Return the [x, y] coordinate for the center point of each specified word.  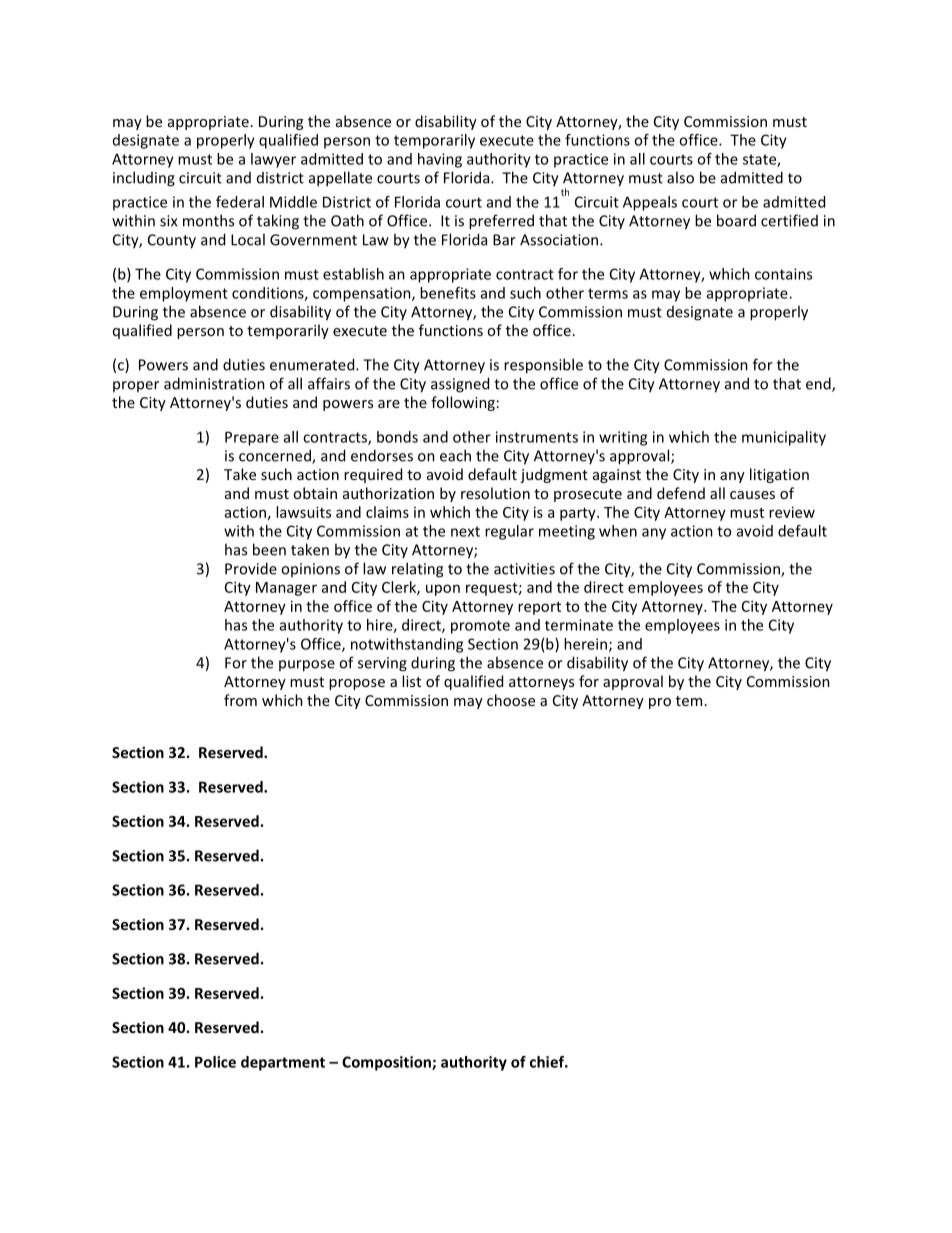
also [680, 177]
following [463, 403]
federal [240, 202]
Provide [251, 568]
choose [511, 700]
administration [214, 383]
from [240, 700]
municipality [784, 438]
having [440, 160]
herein [585, 644]
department [283, 1063]
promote [480, 627]
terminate [579, 625]
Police [215, 1062]
